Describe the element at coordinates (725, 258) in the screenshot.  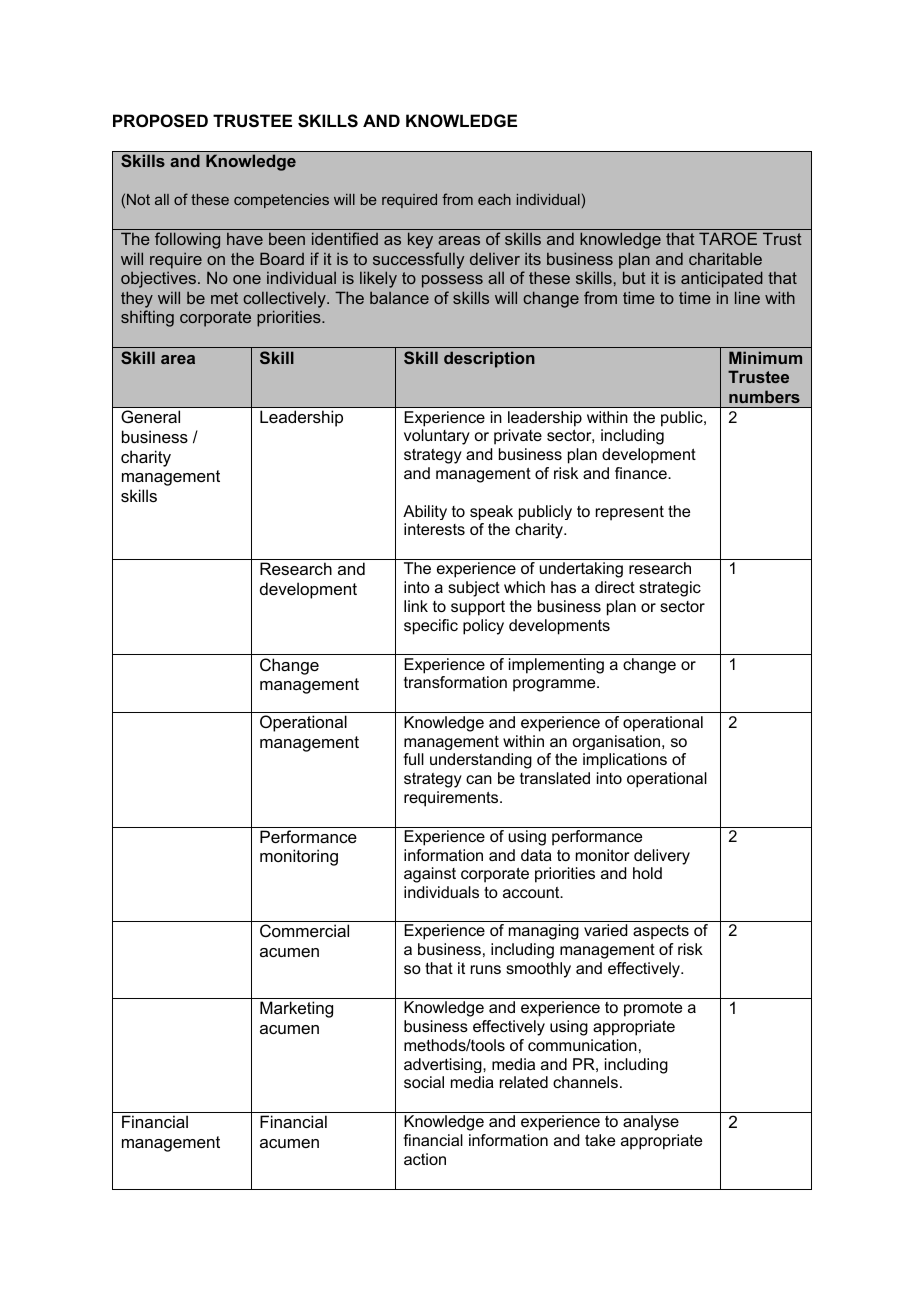
I see `charitable` at that location.
